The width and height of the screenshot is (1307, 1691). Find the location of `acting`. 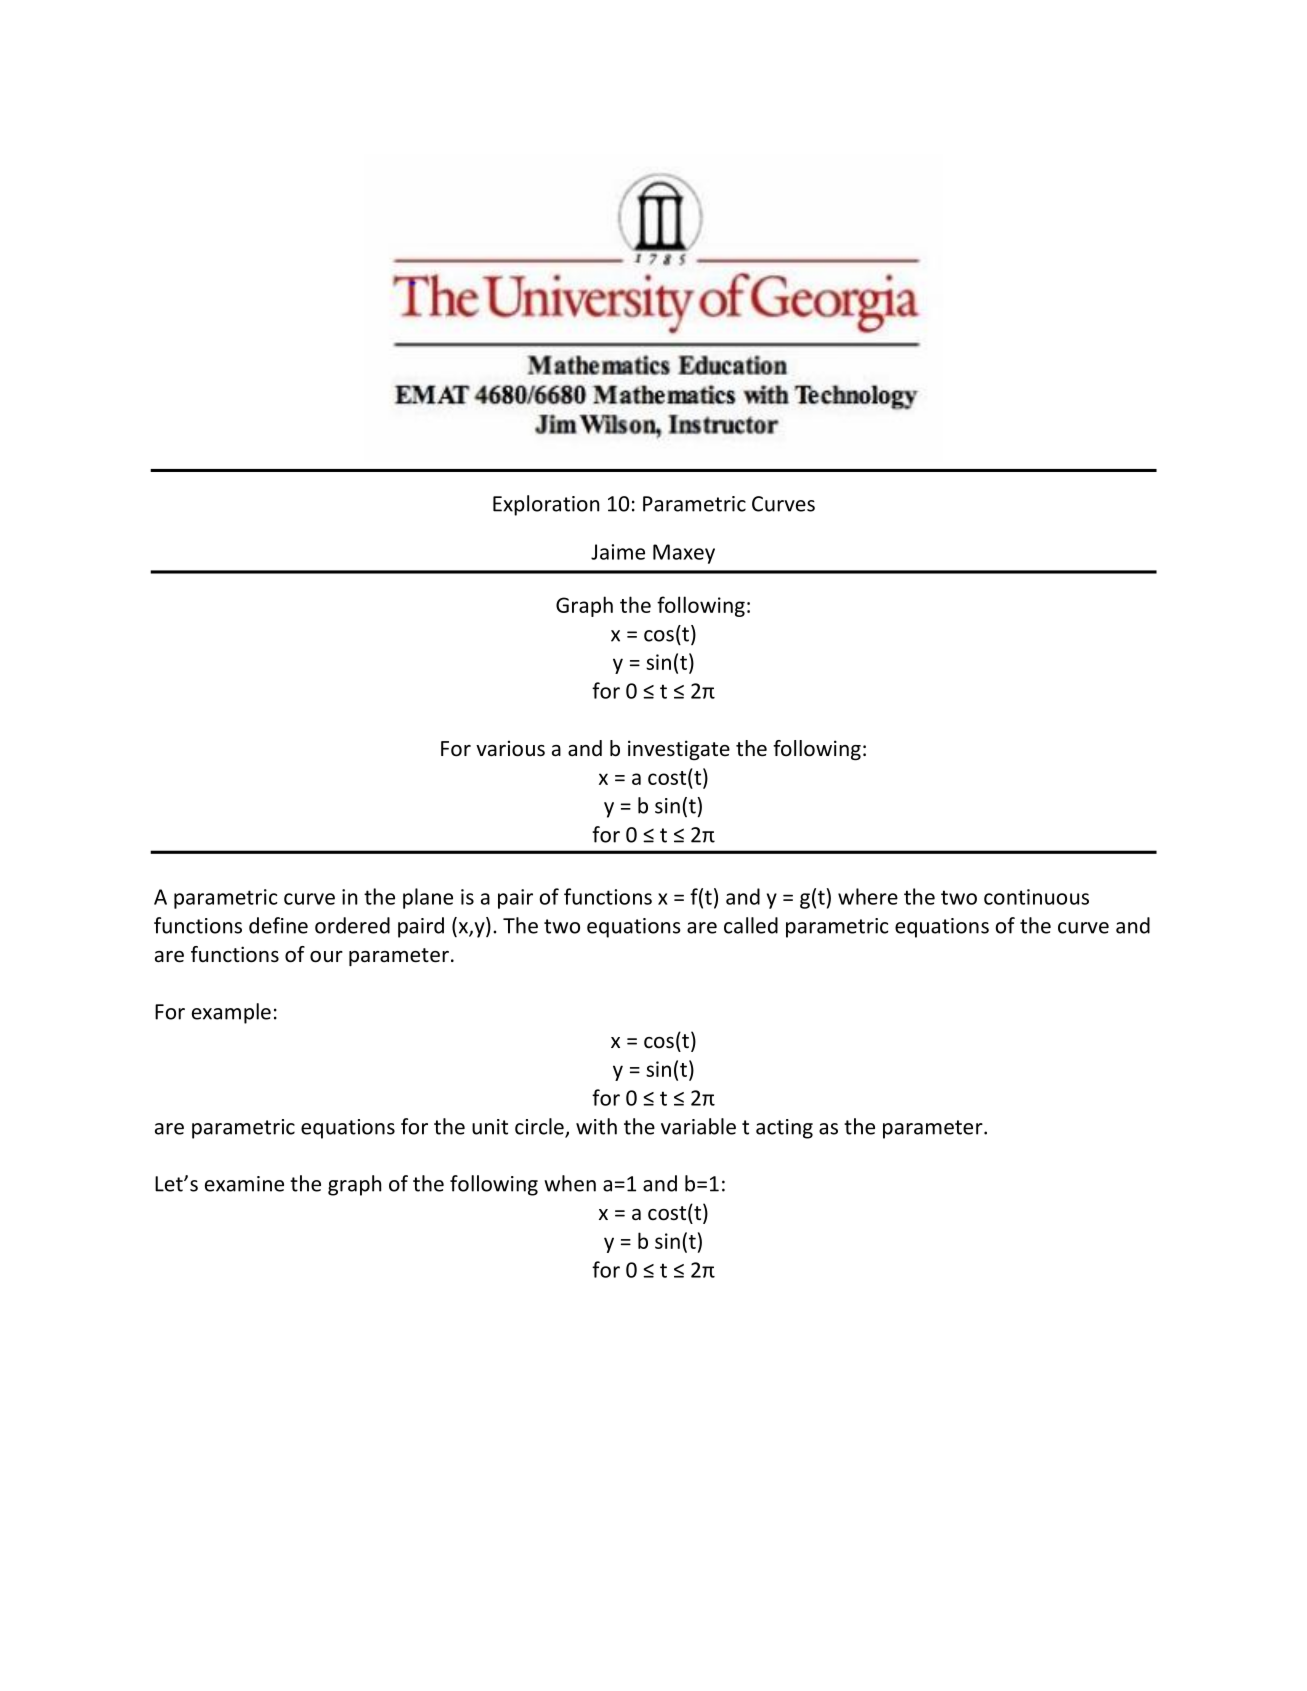

acting is located at coordinates (784, 1129).
